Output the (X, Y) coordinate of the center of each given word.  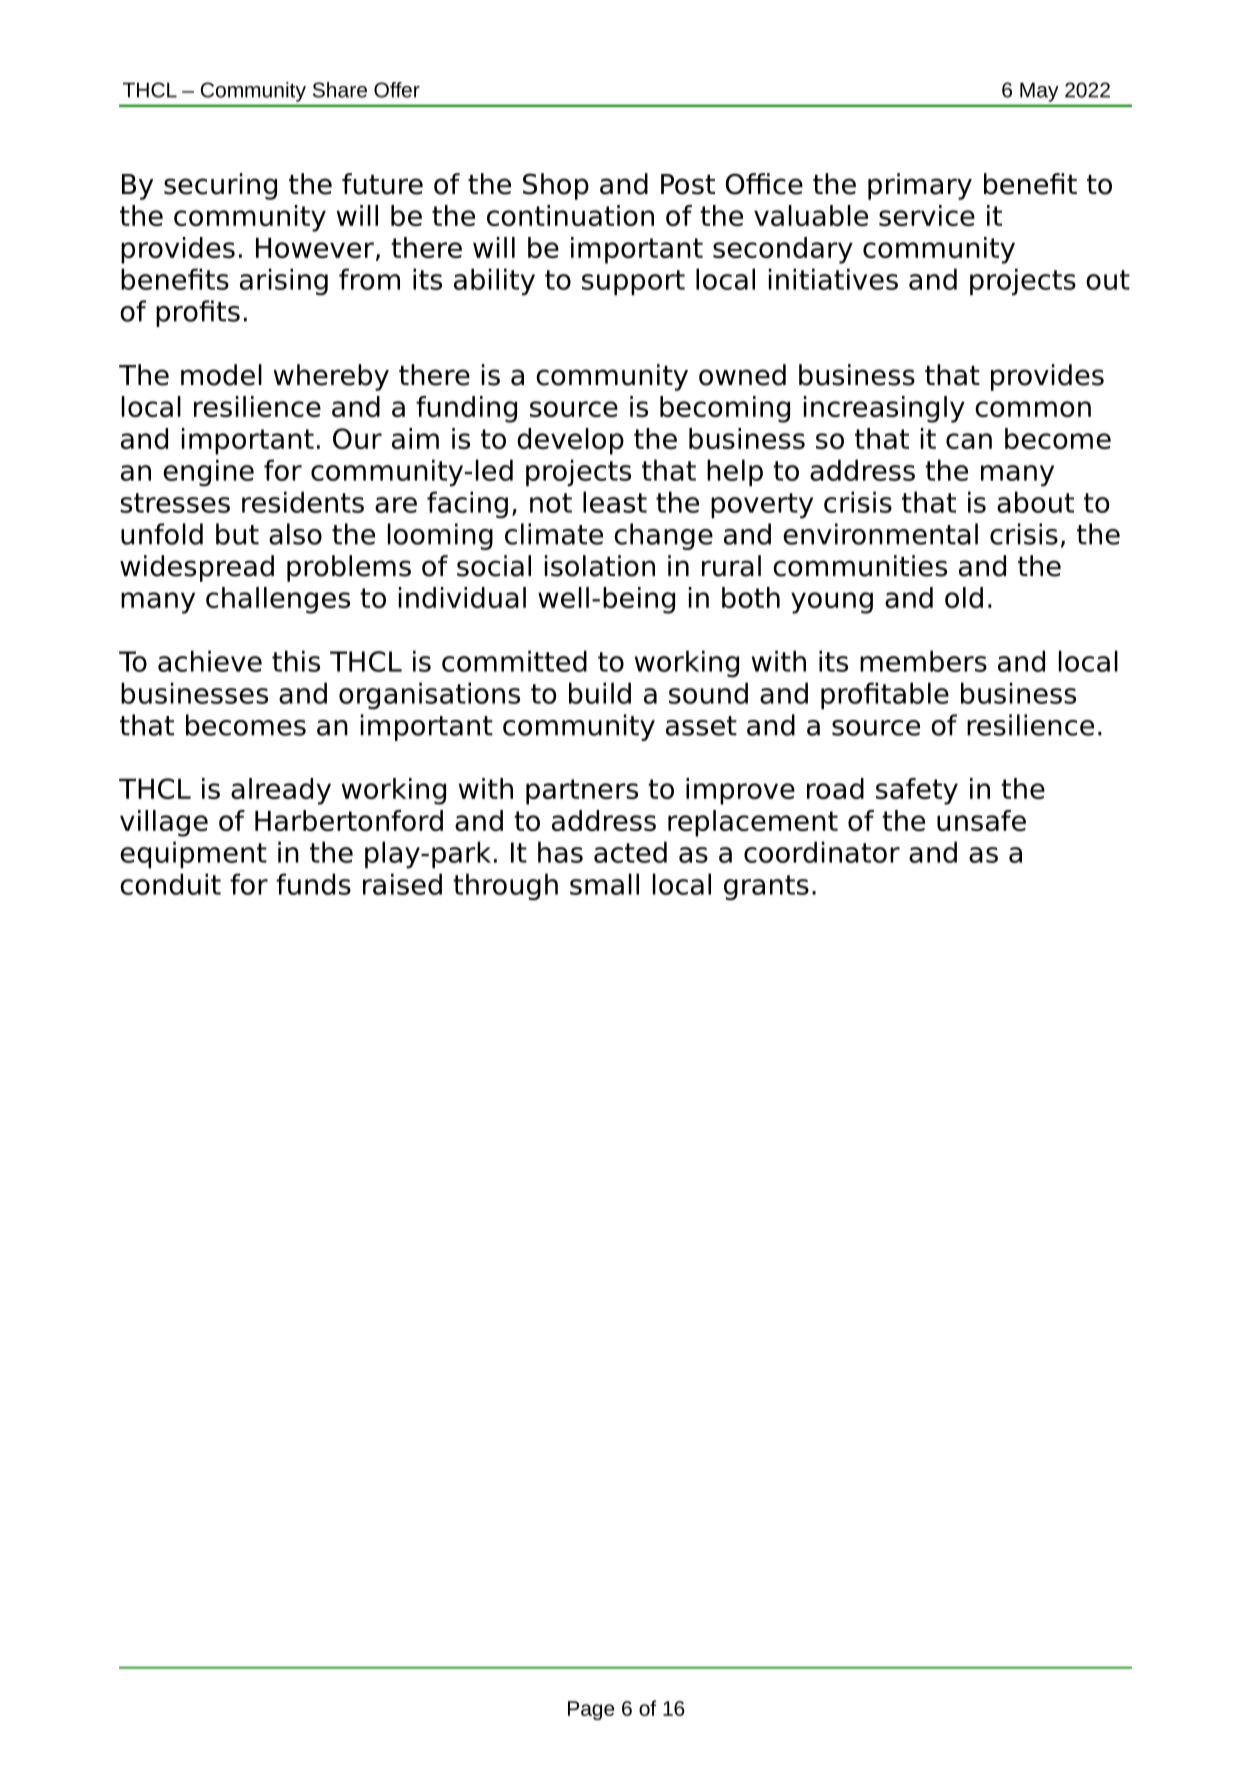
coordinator (822, 852)
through (505, 886)
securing (220, 186)
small (604, 884)
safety (917, 791)
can (969, 441)
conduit (170, 884)
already (281, 791)
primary (920, 186)
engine (208, 472)
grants (766, 887)
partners (582, 792)
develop (570, 441)
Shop (556, 186)
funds (313, 884)
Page (591, 1710)
